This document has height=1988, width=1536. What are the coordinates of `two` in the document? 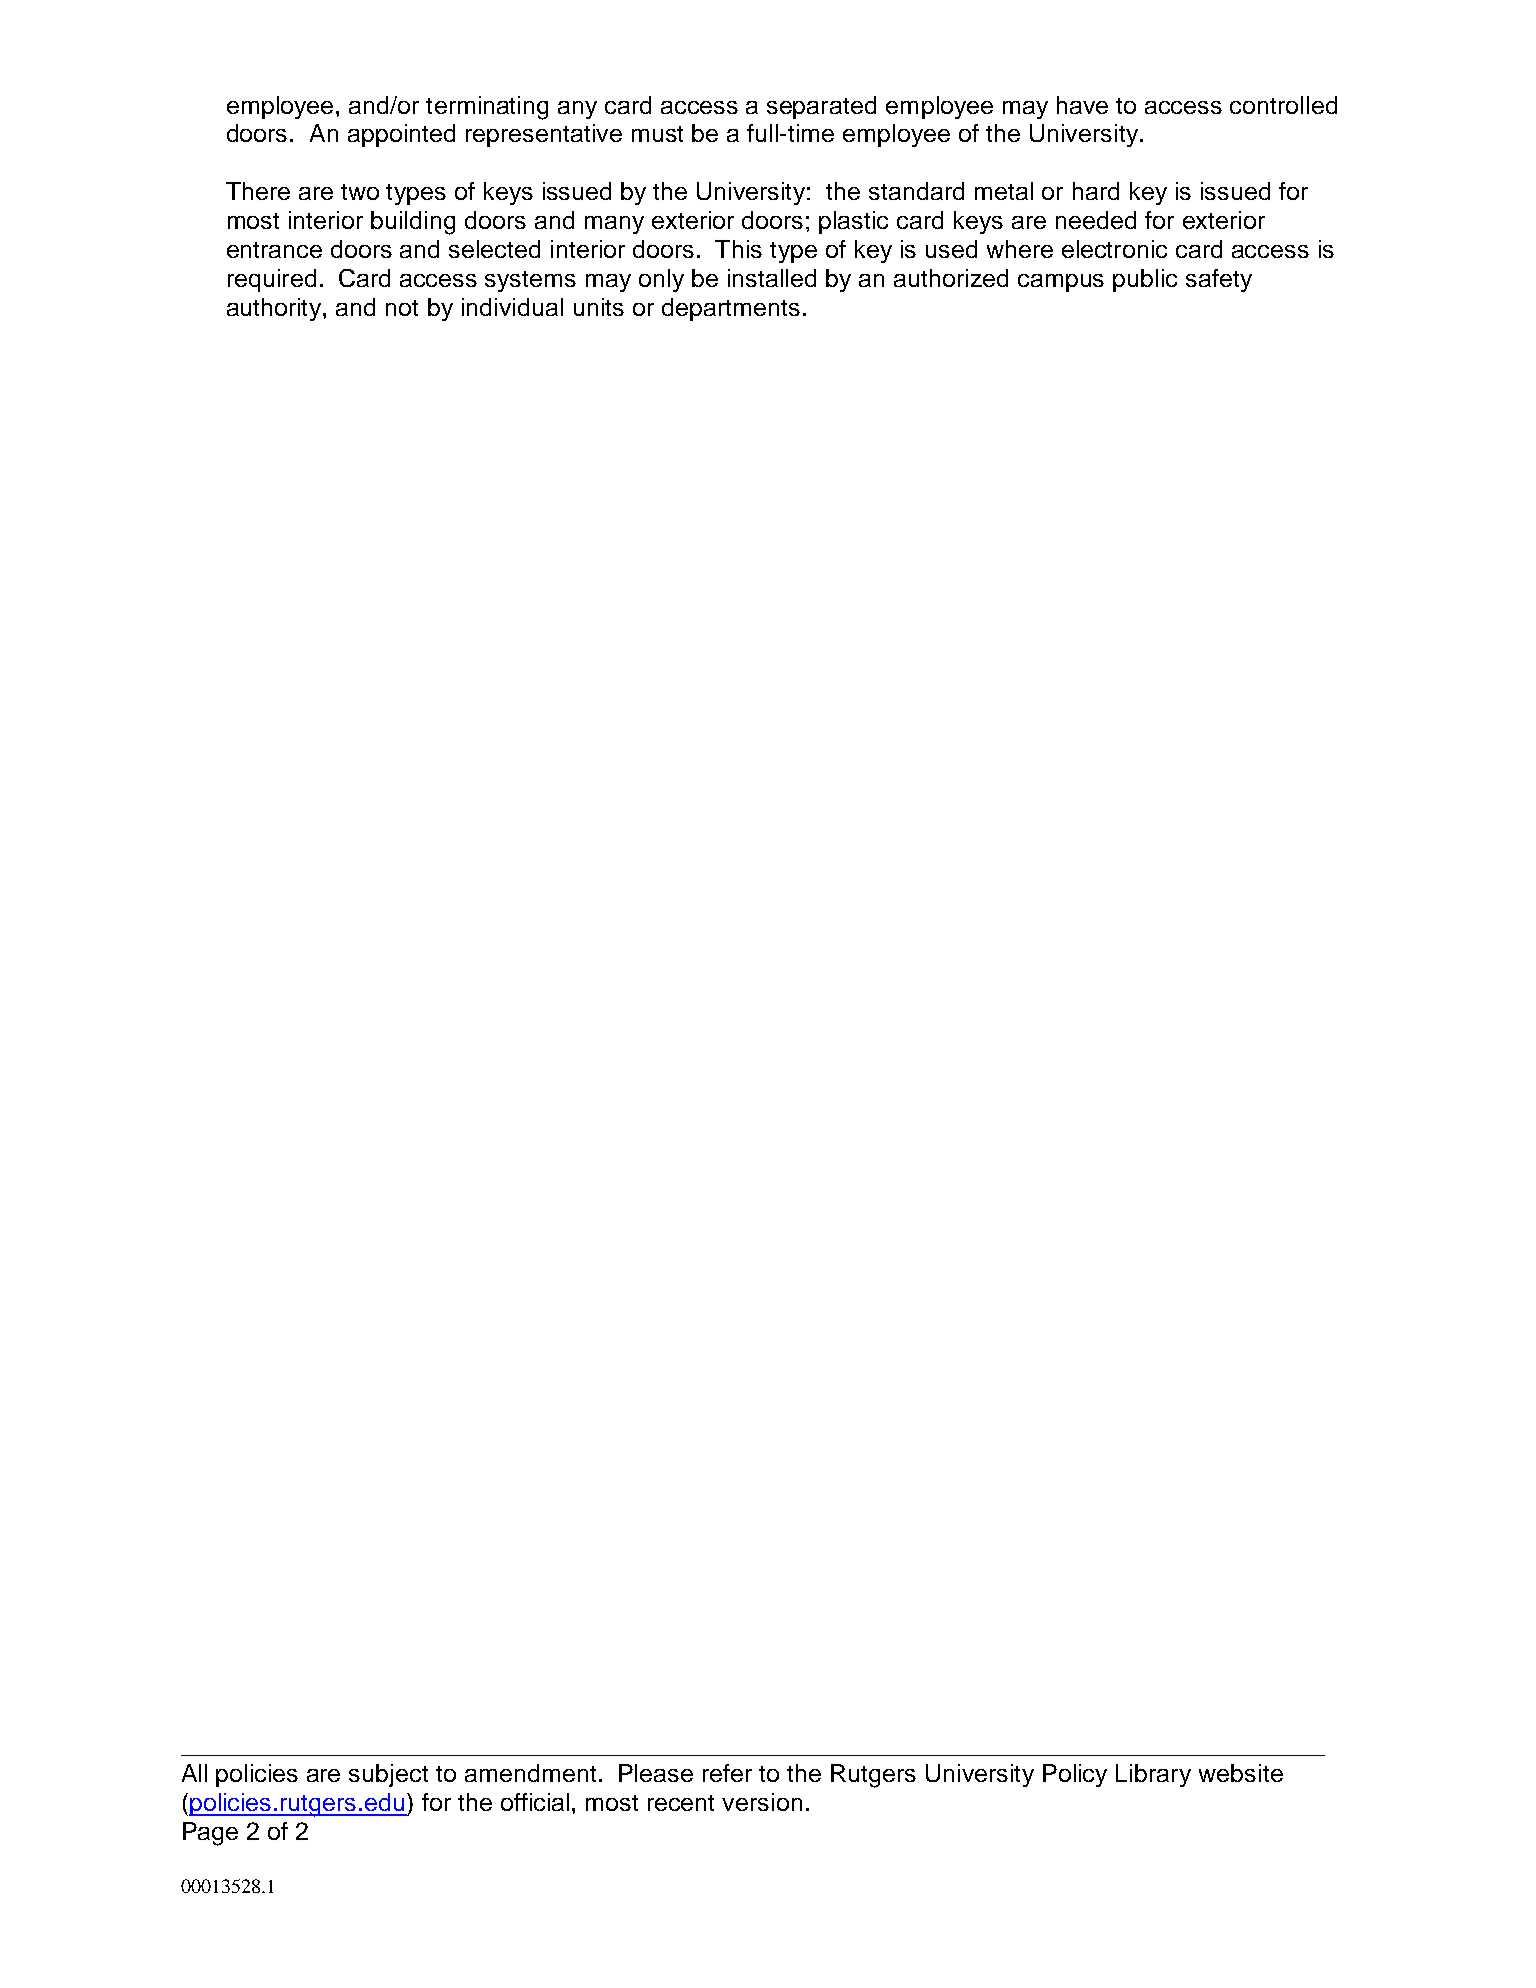 It's located at (360, 192).
